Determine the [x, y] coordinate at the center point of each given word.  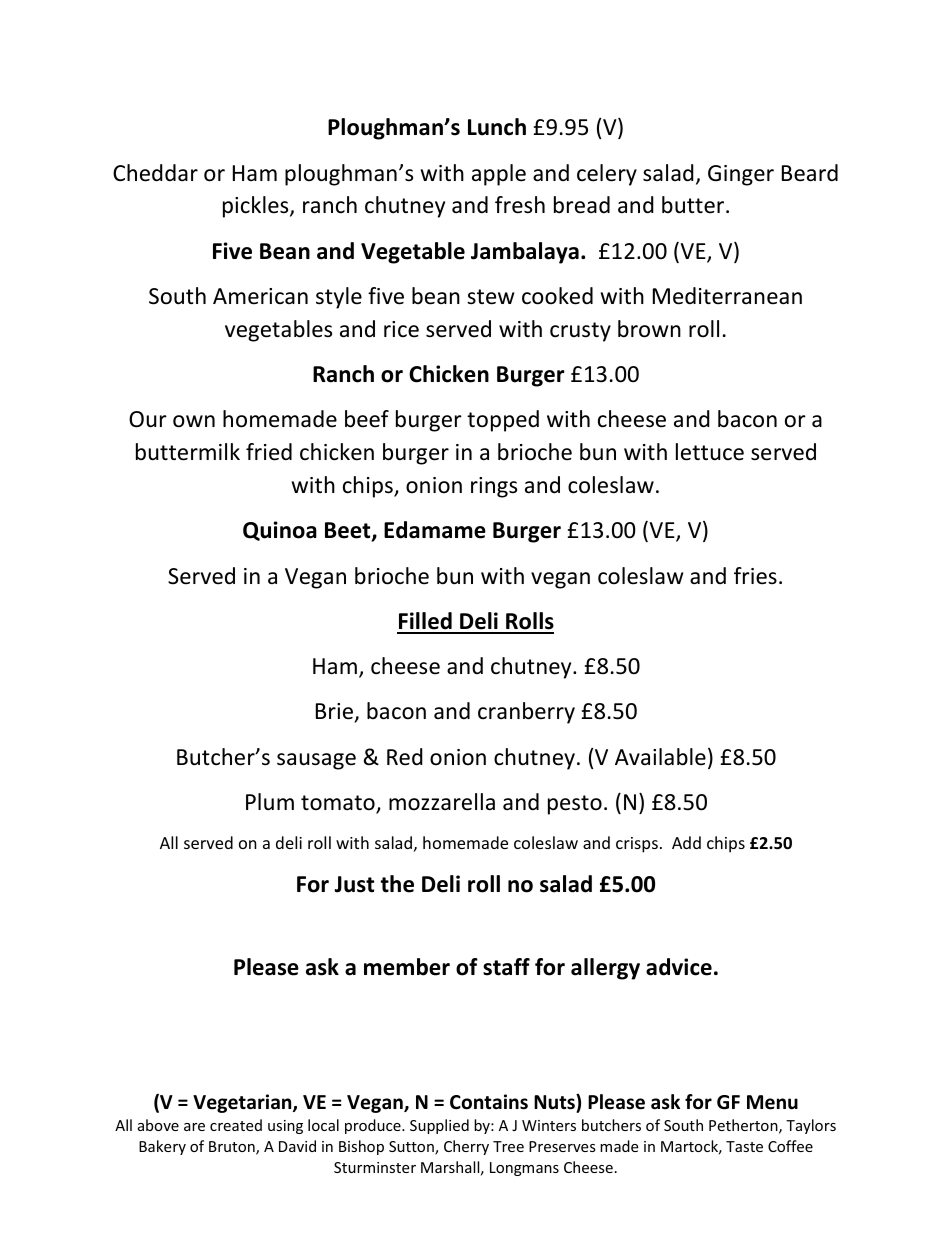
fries [755, 576]
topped [503, 421]
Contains [489, 1102]
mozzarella [442, 802]
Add [686, 842]
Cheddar [155, 173]
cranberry [526, 713]
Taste [744, 1146]
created [236, 1125]
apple [499, 175]
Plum [270, 802]
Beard [810, 173]
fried [269, 452]
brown [649, 329]
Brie [334, 711]
